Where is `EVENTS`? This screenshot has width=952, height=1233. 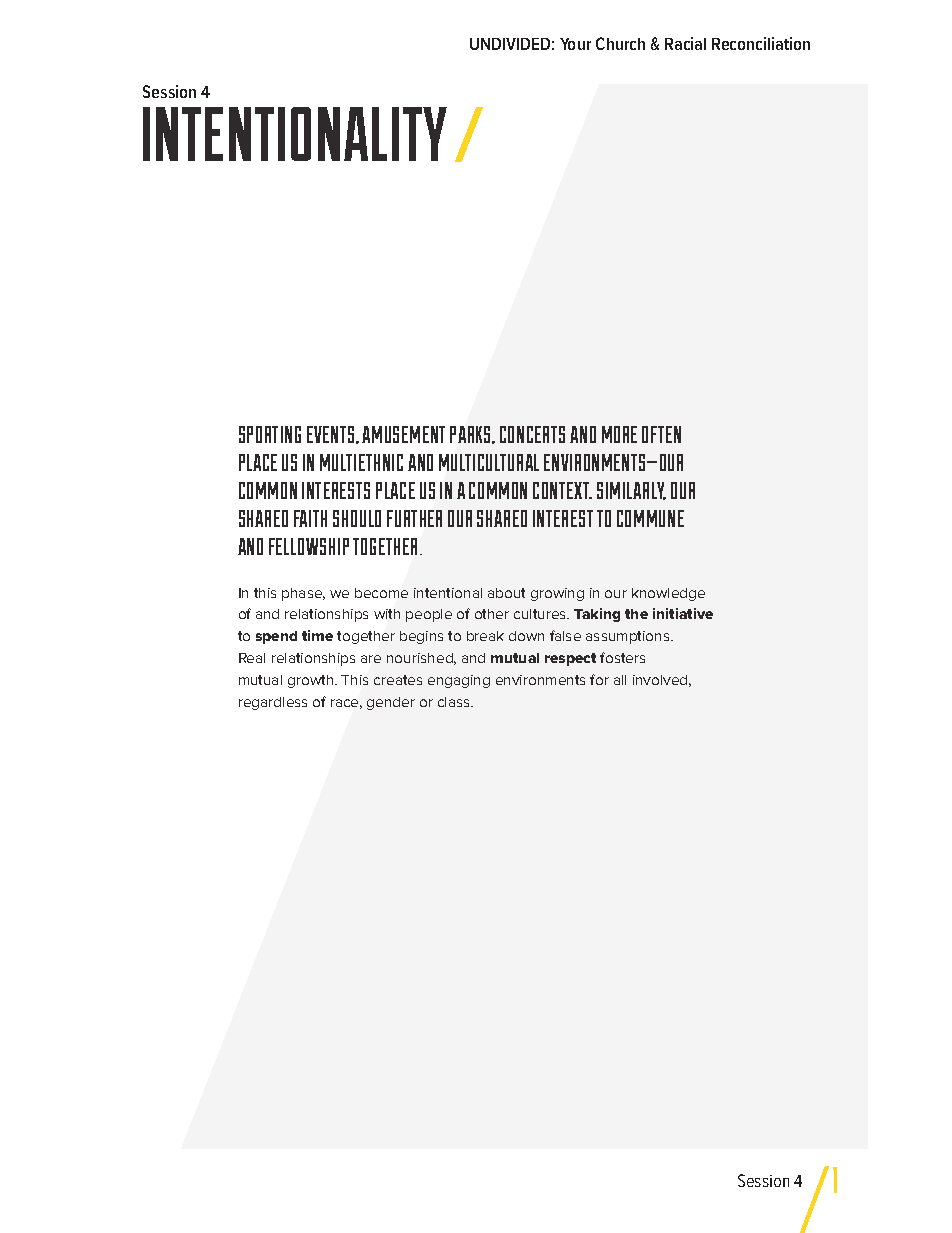
EVENTS is located at coordinates (332, 435).
